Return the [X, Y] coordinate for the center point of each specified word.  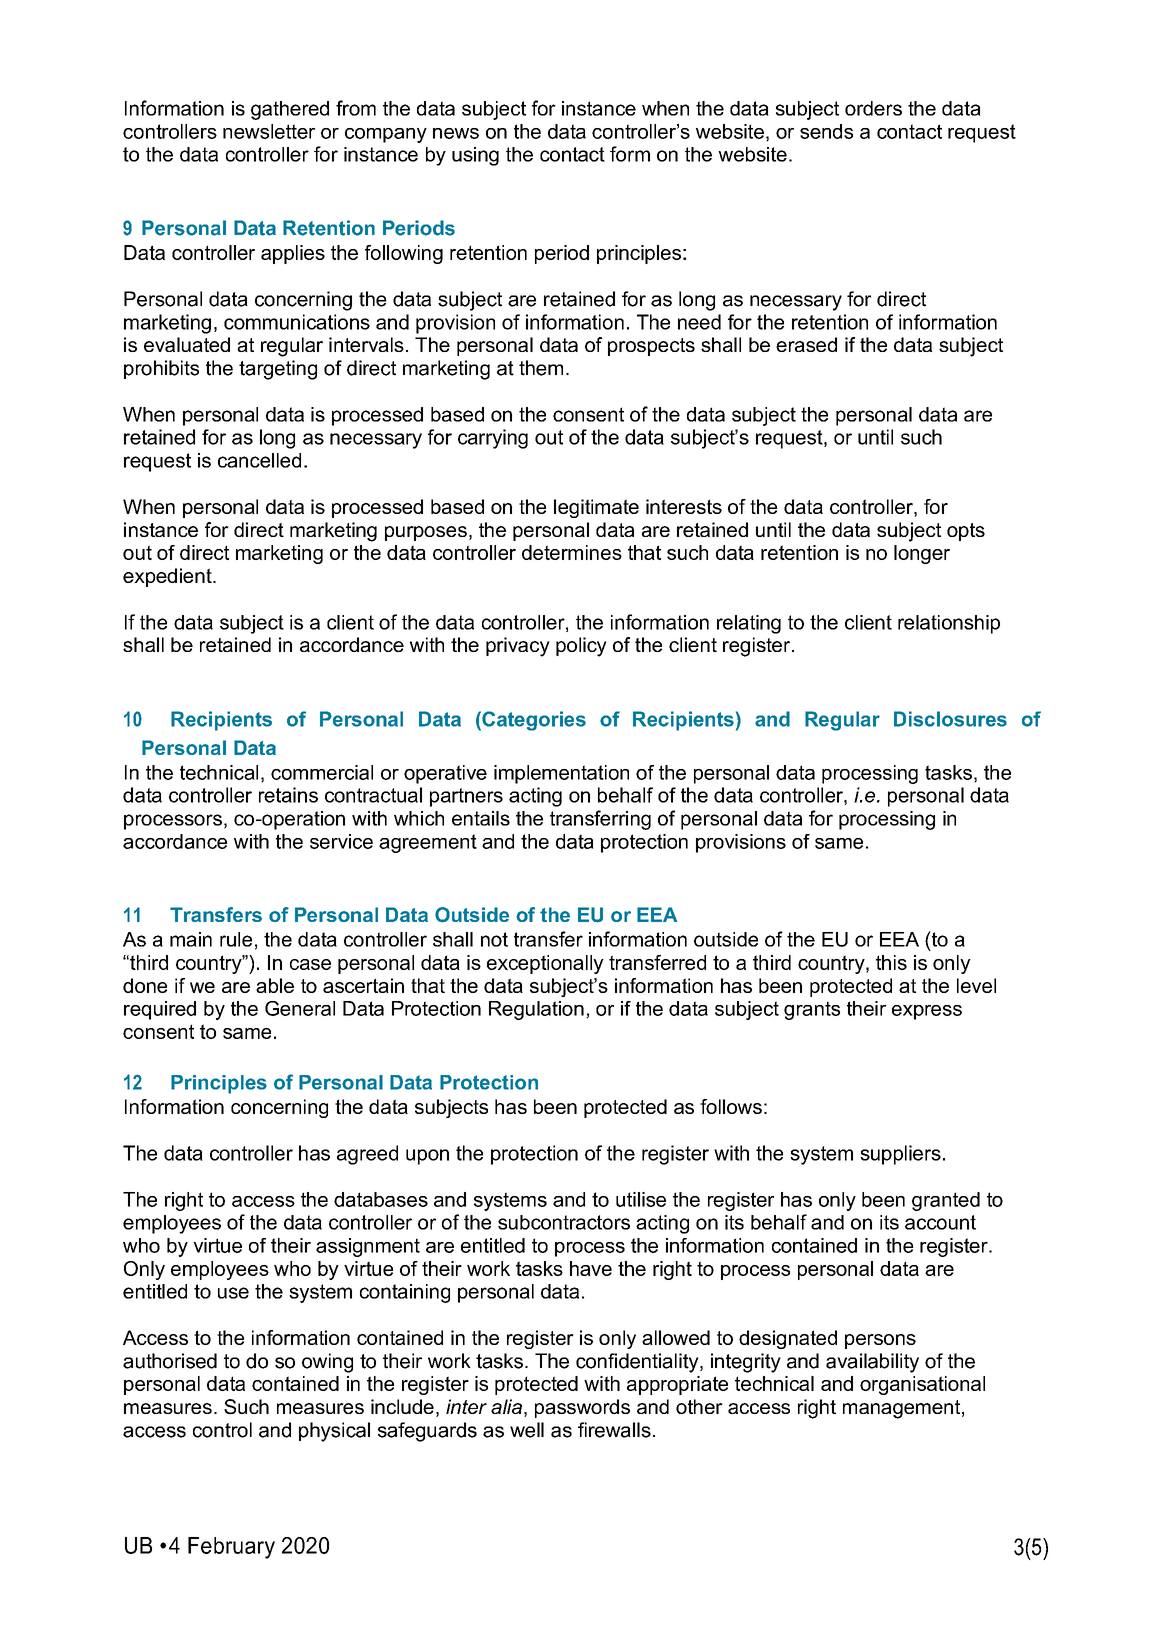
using [475, 156]
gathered [290, 110]
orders [873, 108]
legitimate [596, 508]
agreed [367, 1155]
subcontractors [564, 1222]
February [231, 1548]
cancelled [259, 460]
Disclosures [950, 719]
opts [966, 532]
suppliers [900, 1155]
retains [288, 795]
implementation [561, 774]
